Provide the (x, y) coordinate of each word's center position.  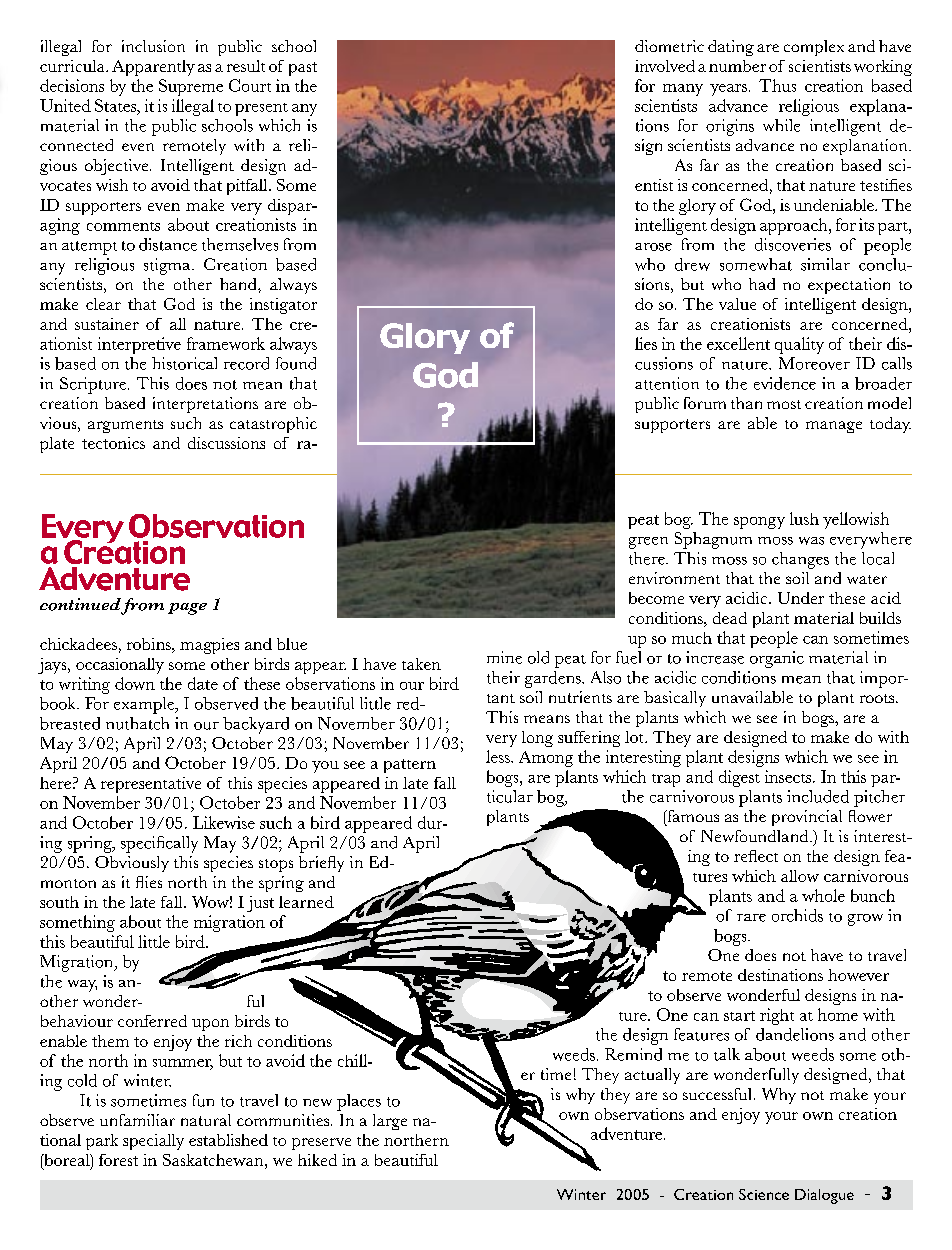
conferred (152, 1021)
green (648, 543)
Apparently (153, 68)
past (303, 69)
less (499, 756)
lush (804, 518)
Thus (777, 85)
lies (646, 343)
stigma (168, 266)
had (762, 284)
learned (306, 902)
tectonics (113, 443)
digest (739, 778)
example (145, 705)
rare (751, 918)
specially (153, 1142)
